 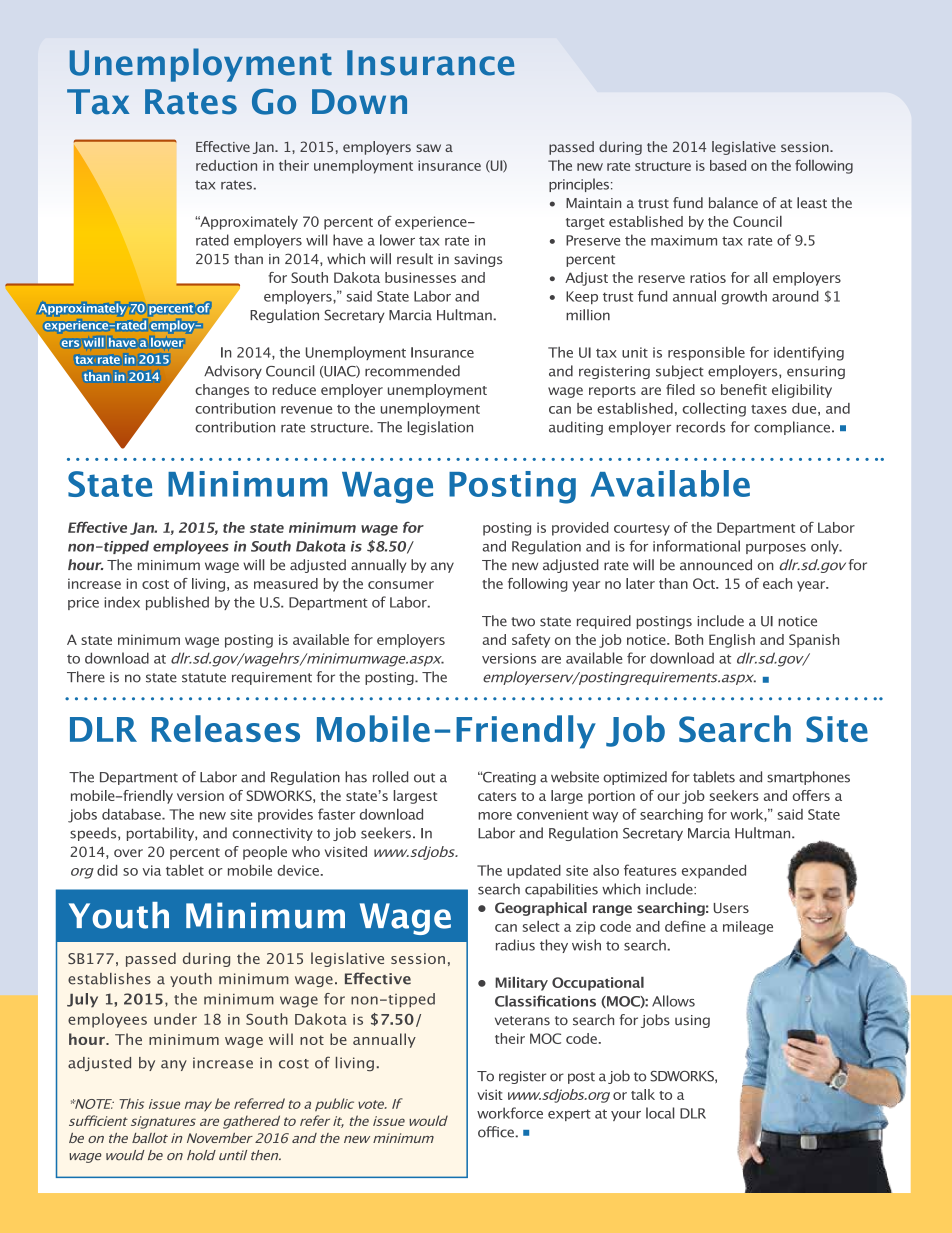 What do you see at coordinates (534, 872) in the screenshot?
I see `updated` at bounding box center [534, 872].
